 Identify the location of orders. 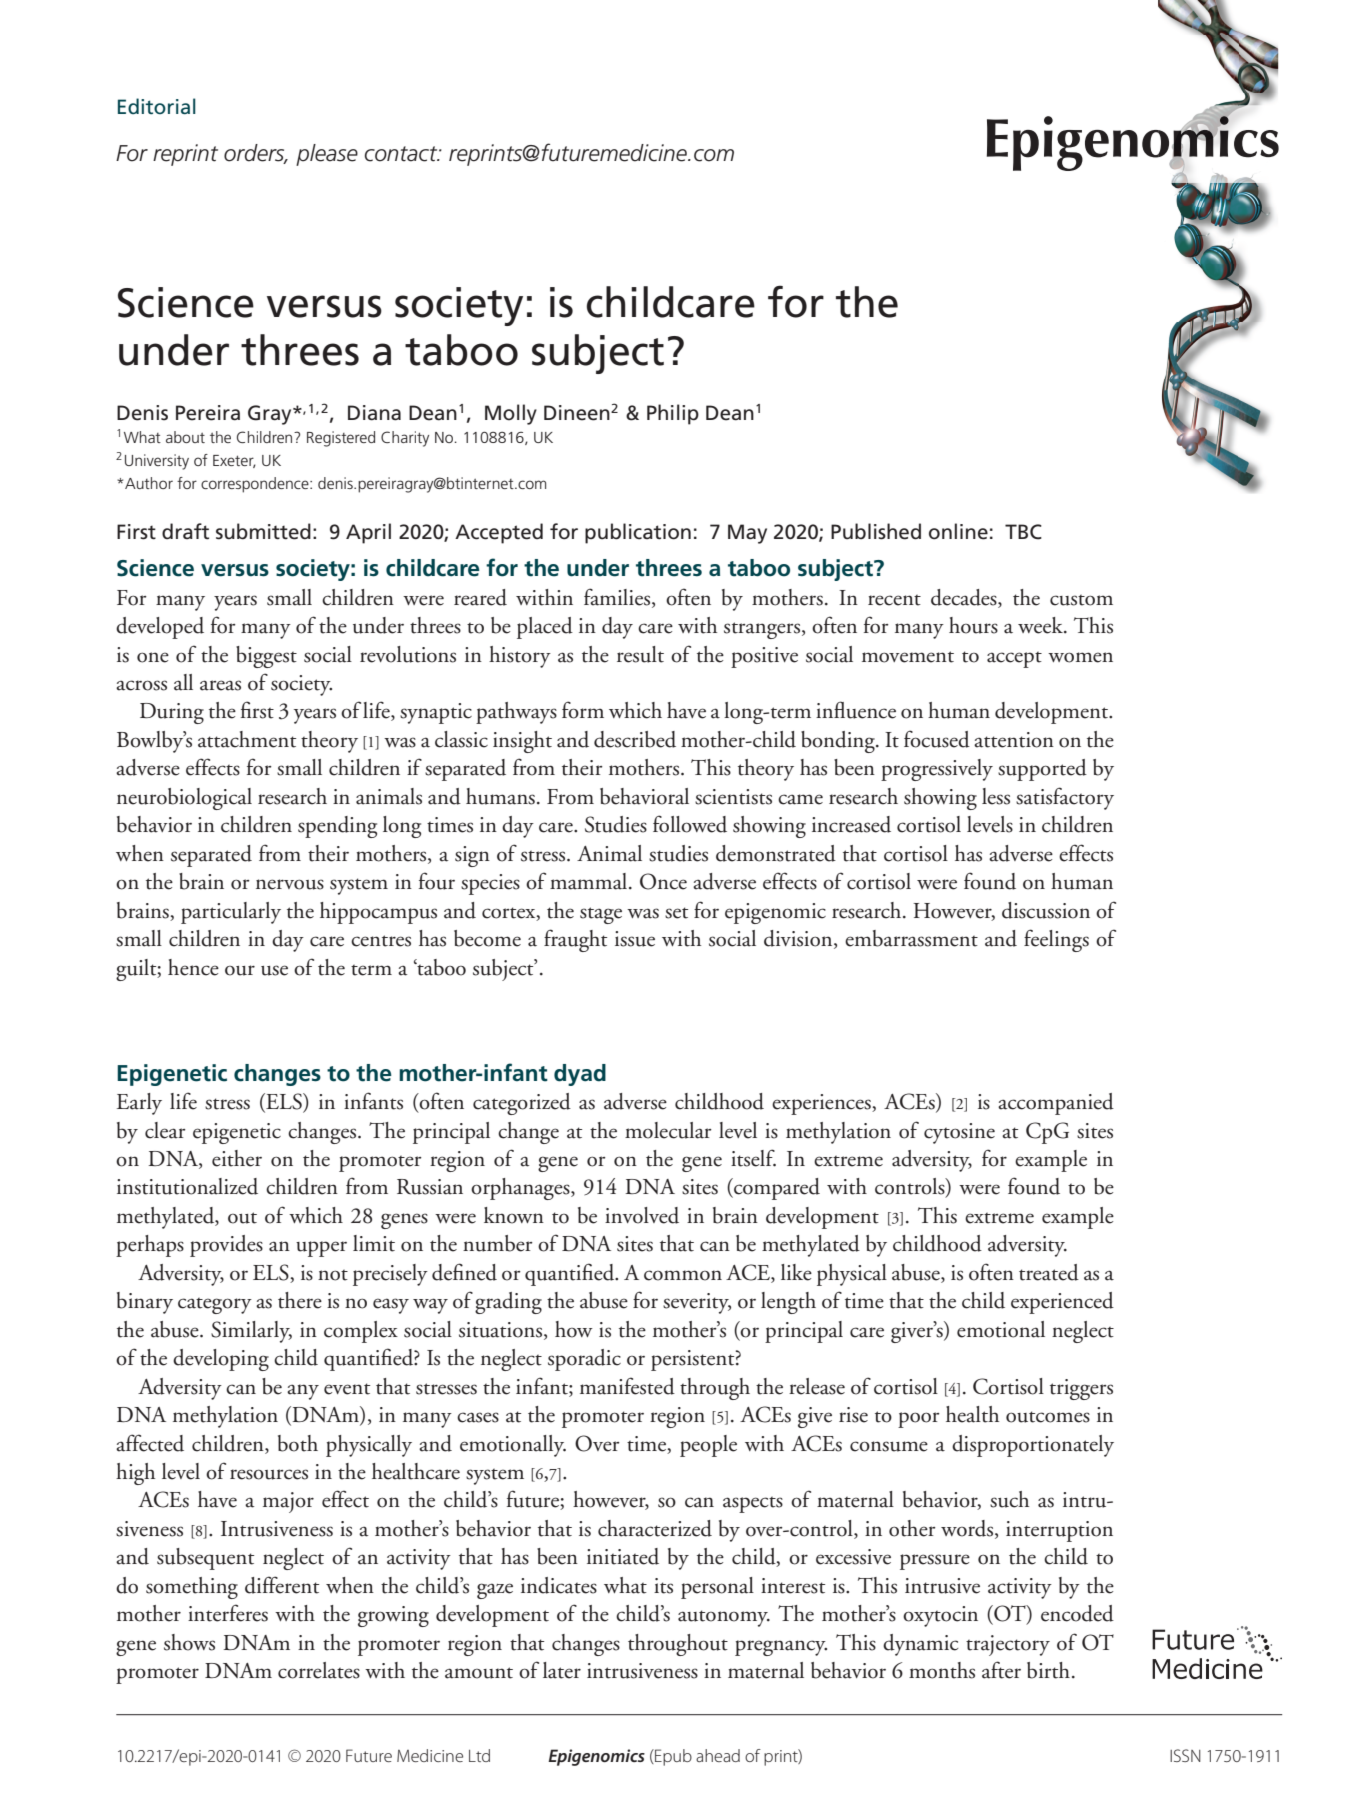
(255, 154).
